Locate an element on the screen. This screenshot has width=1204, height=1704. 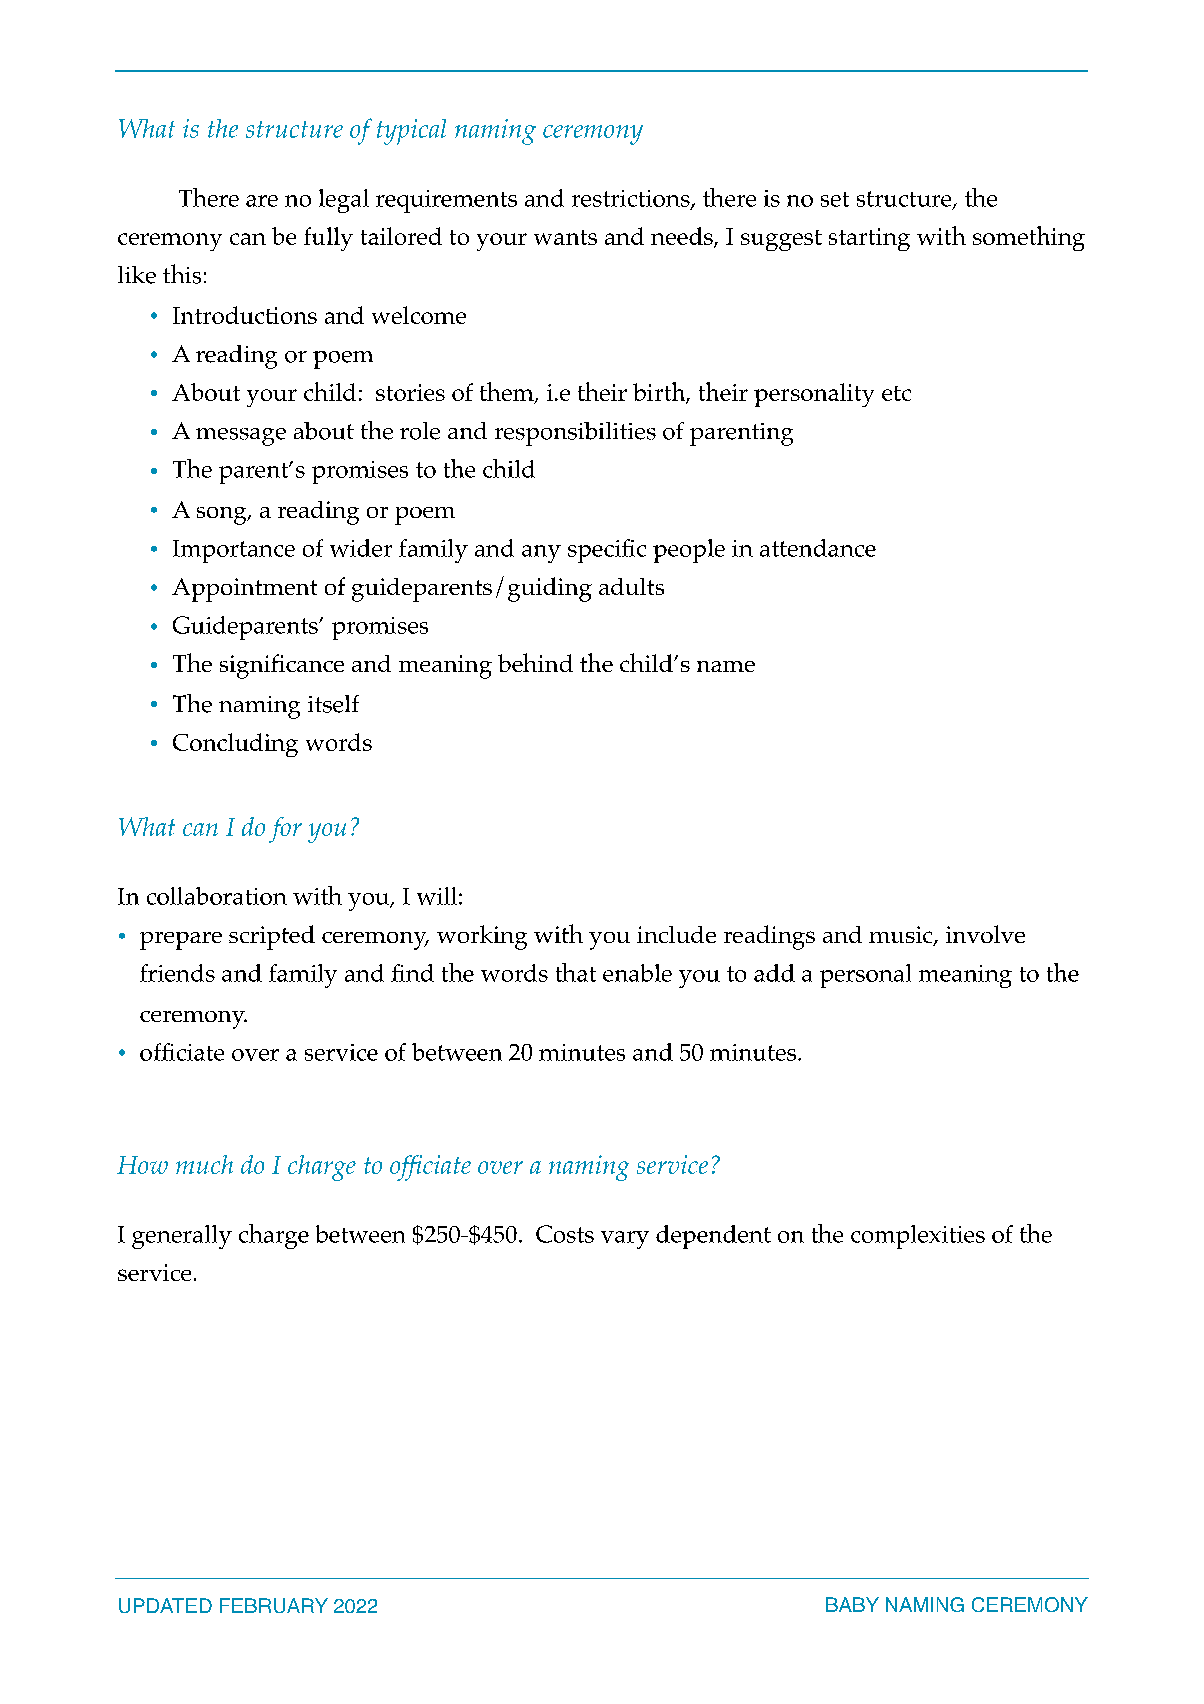
generally is located at coordinates (182, 1237).
